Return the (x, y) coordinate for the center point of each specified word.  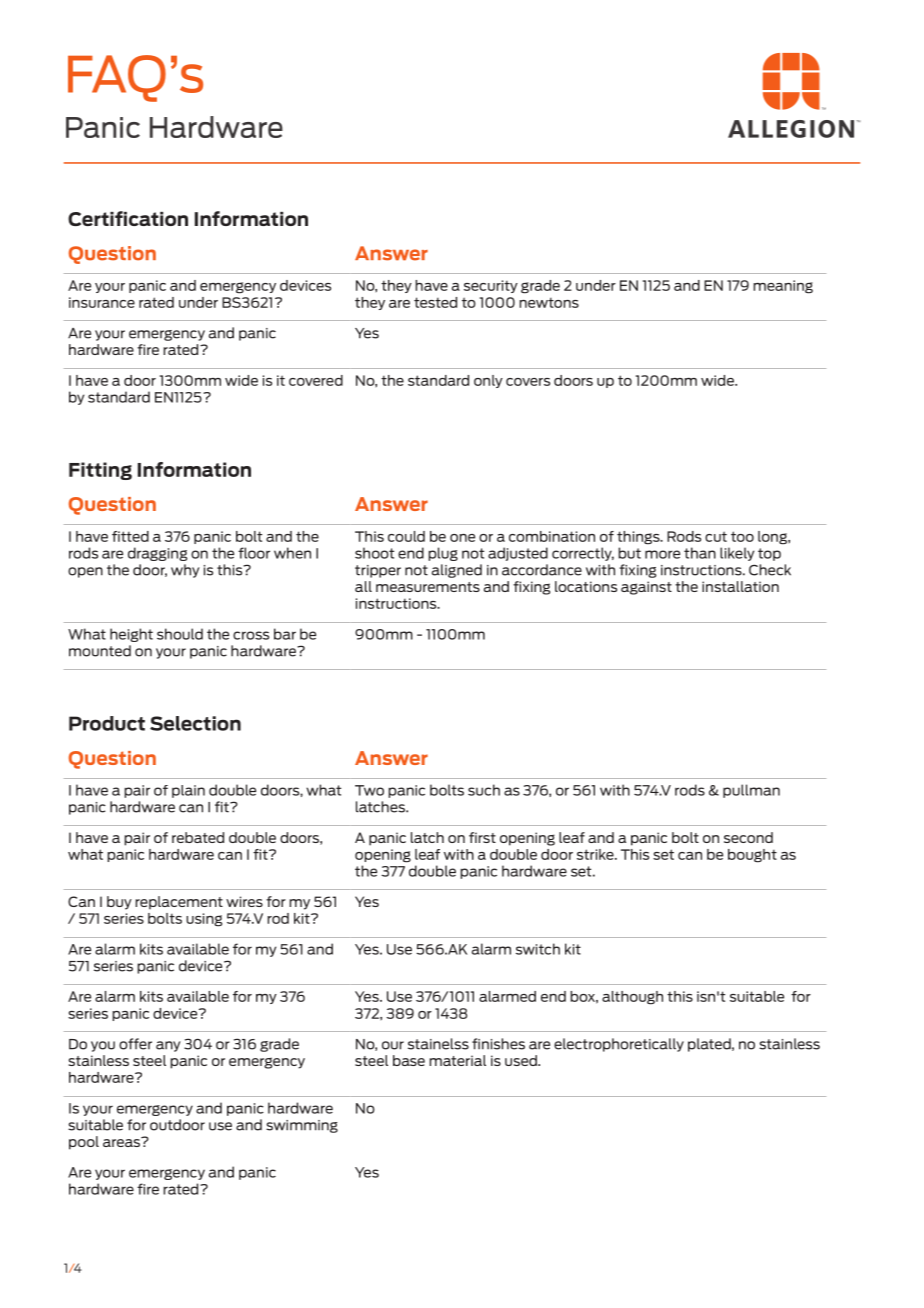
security (491, 286)
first (482, 837)
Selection (195, 723)
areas (122, 1142)
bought (752, 856)
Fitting (100, 471)
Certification (128, 218)
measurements (428, 587)
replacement (179, 903)
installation (740, 586)
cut (716, 536)
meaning (783, 287)
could (406, 536)
